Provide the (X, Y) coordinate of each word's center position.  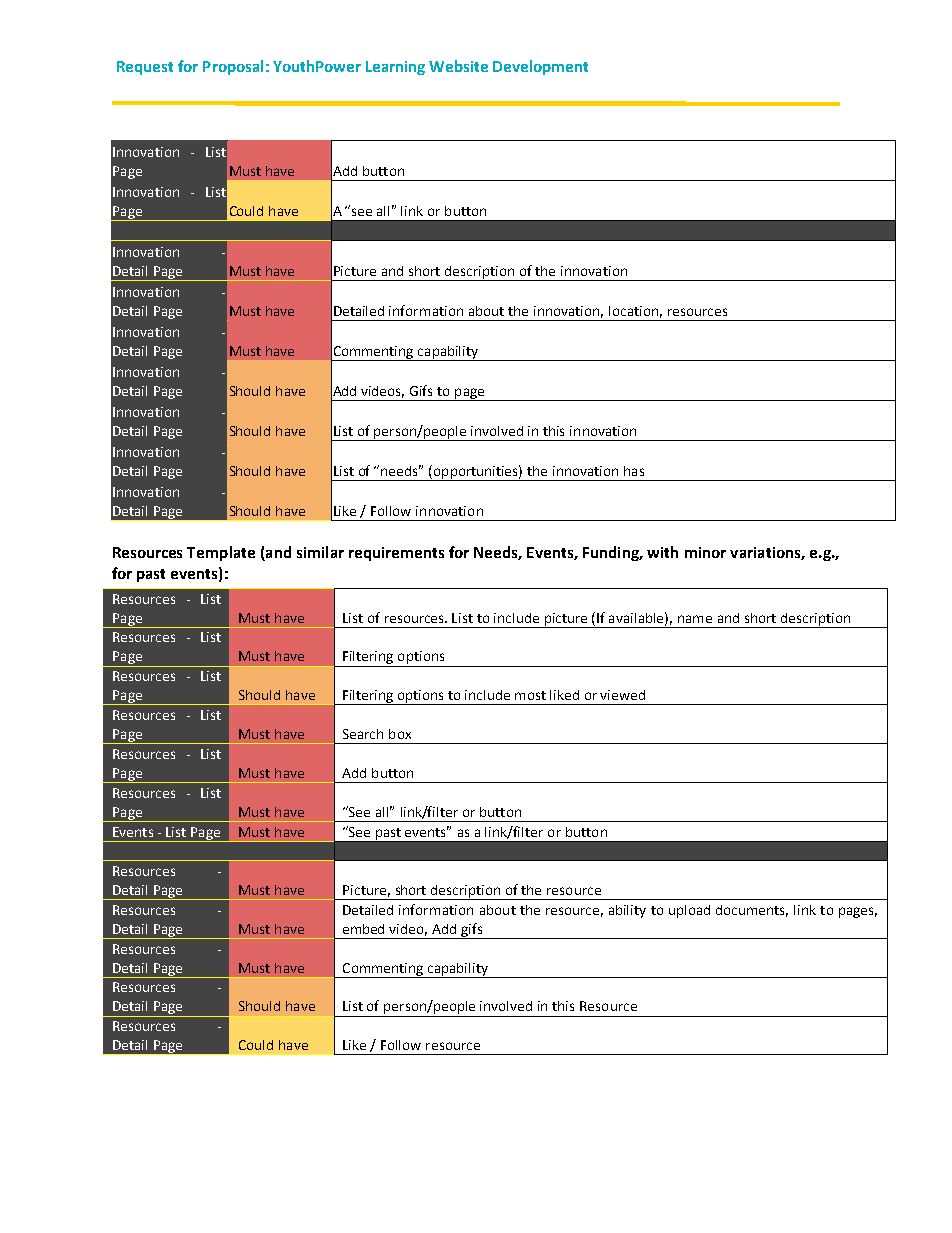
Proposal (233, 67)
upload (689, 911)
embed (363, 929)
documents (752, 911)
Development (540, 67)
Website (458, 66)
